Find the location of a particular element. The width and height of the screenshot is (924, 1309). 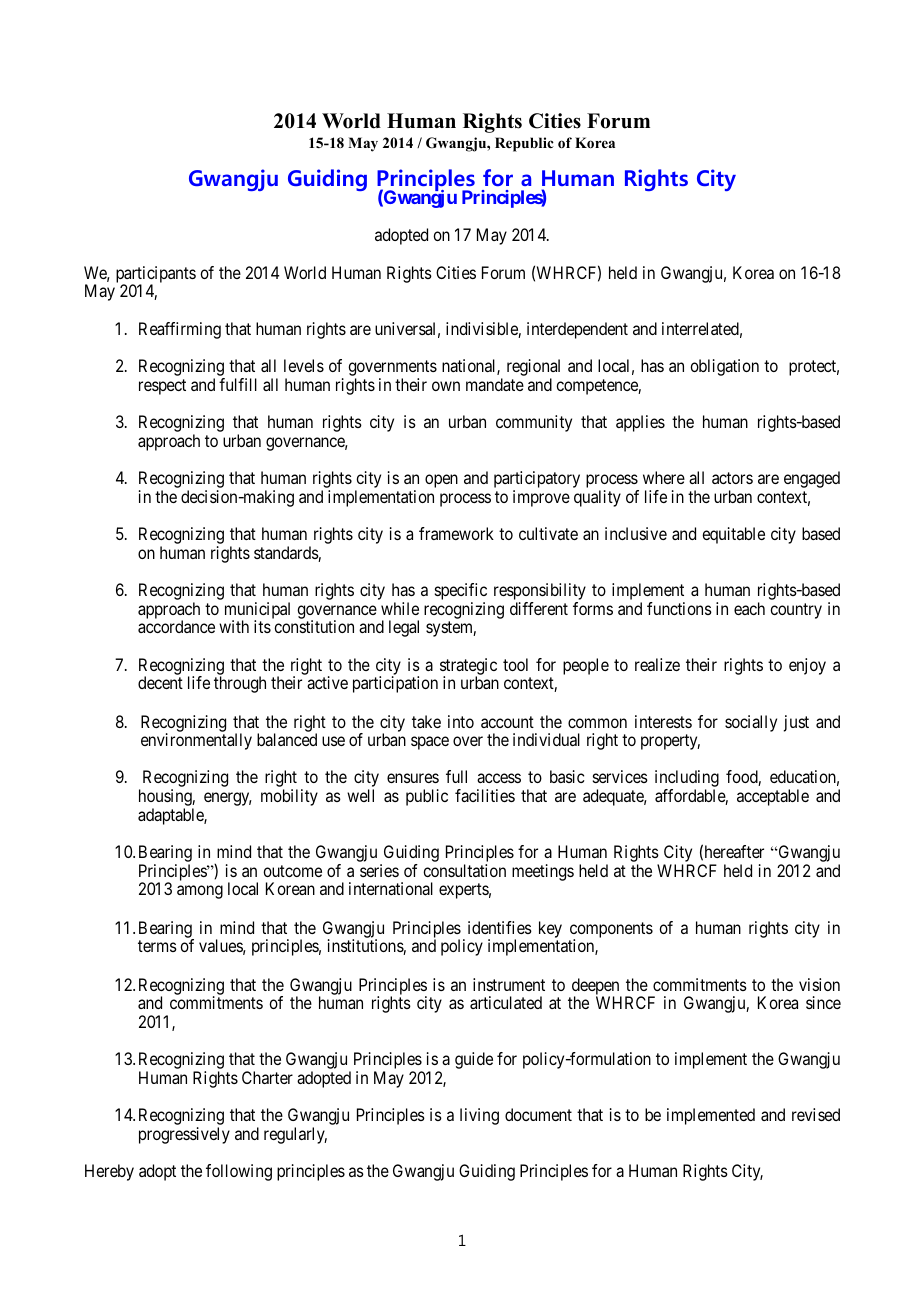

Reaffirming is located at coordinates (180, 330).
